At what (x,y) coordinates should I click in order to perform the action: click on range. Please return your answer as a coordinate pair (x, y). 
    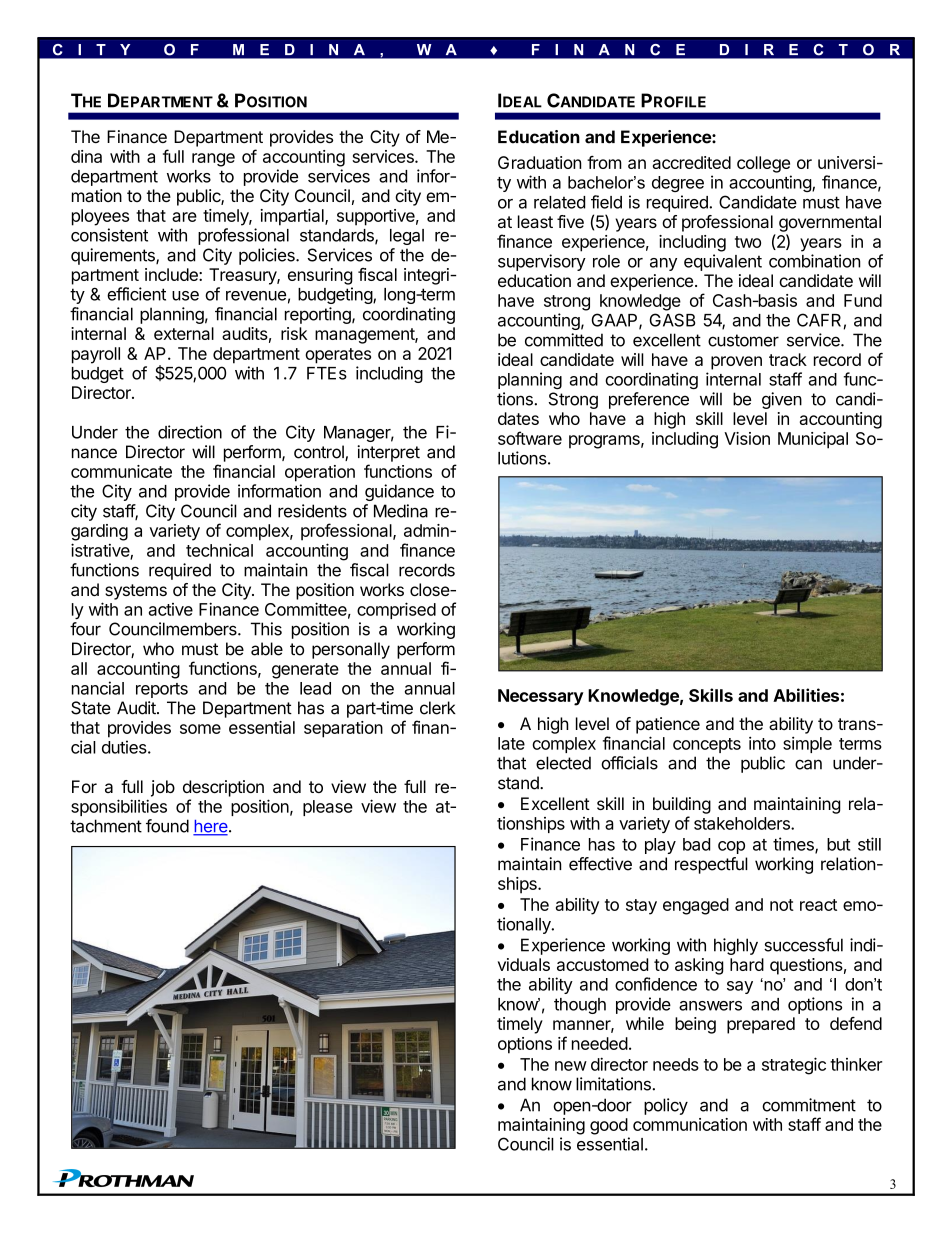
    Looking at the image, I should click on (213, 160).
